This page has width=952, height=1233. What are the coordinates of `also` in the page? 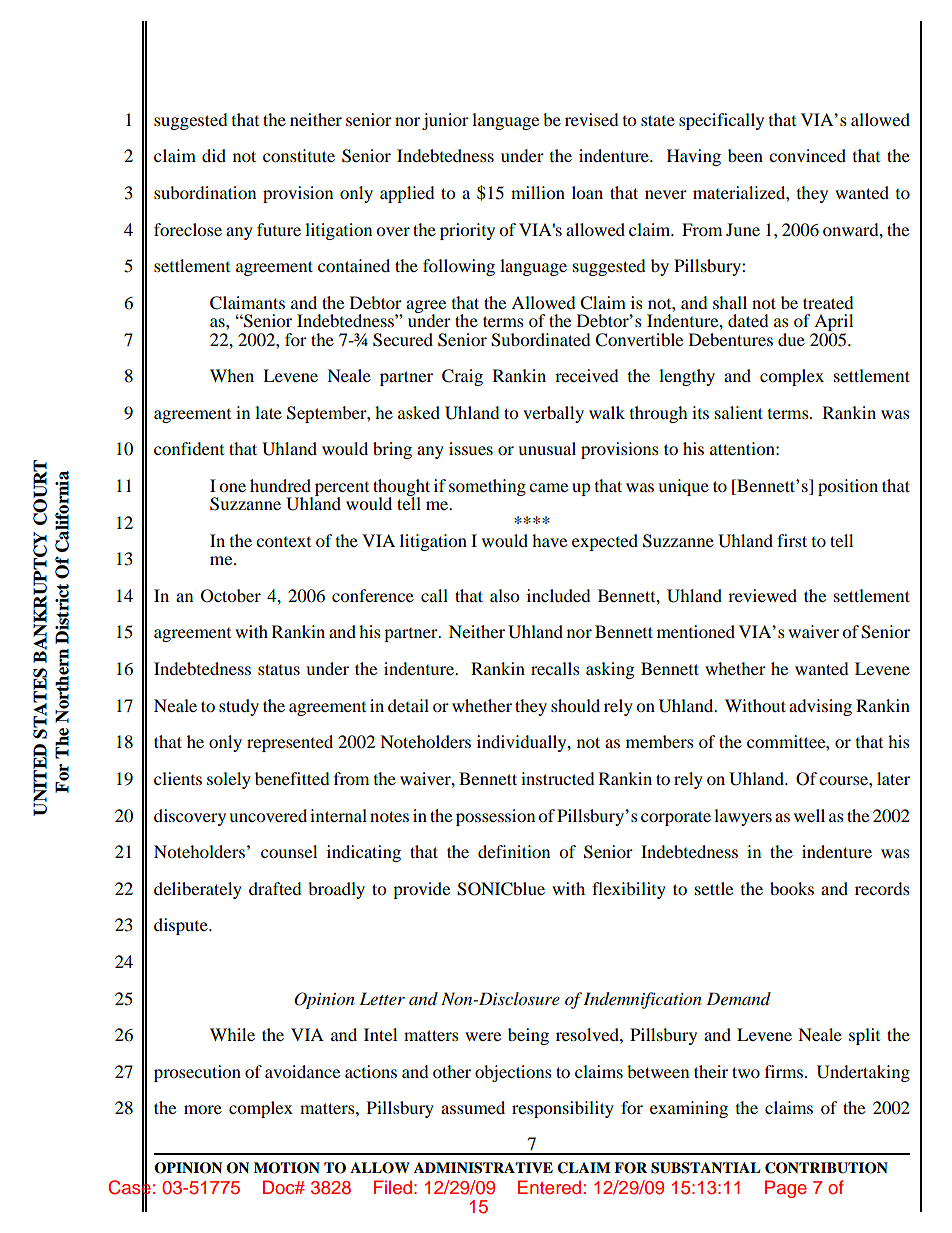 It's located at (504, 595).
